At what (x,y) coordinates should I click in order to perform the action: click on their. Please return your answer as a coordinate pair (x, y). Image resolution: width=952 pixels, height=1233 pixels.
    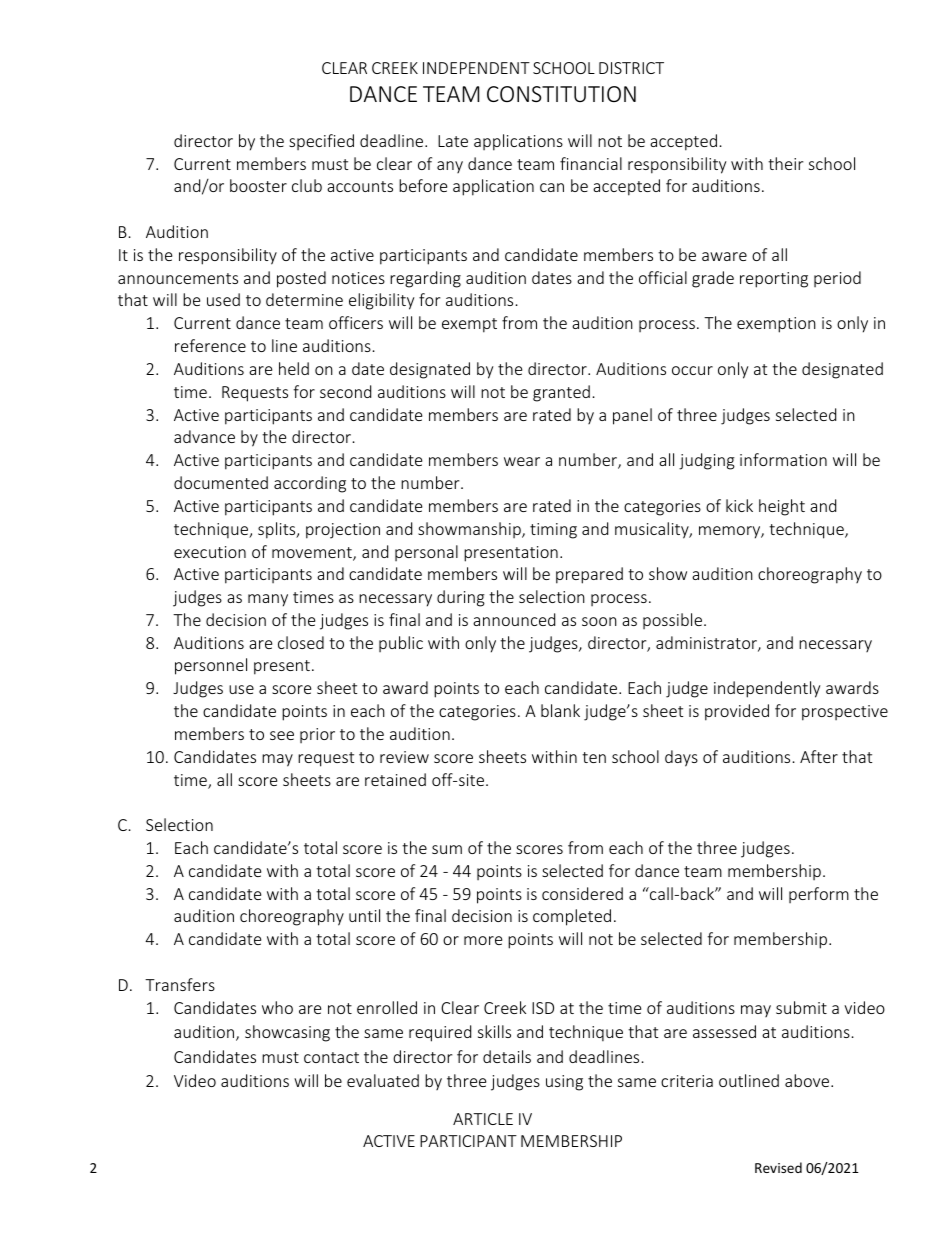
    Looking at the image, I should click on (785, 163).
